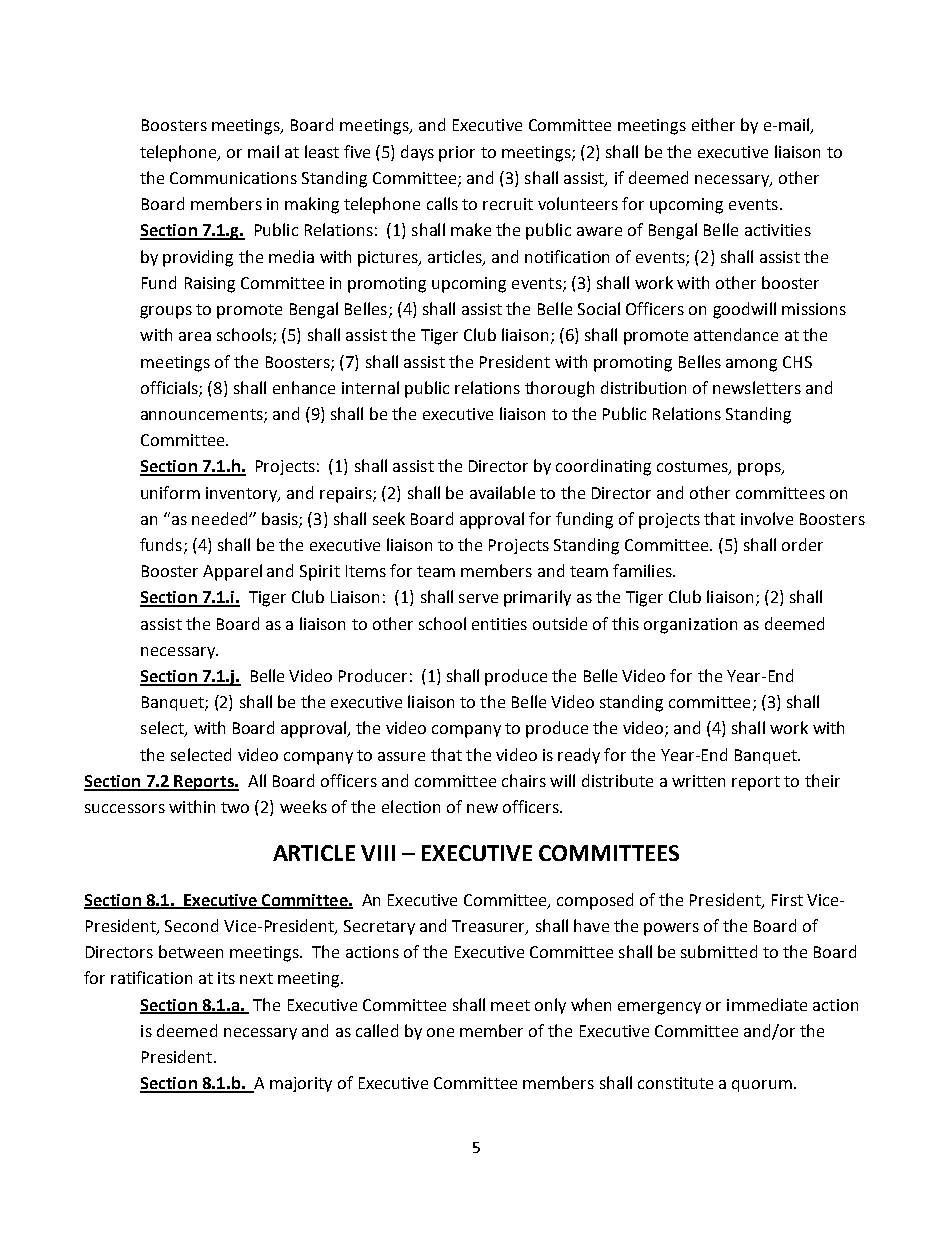  Describe the element at coordinates (235, 807) in the document. I see `two` at that location.
